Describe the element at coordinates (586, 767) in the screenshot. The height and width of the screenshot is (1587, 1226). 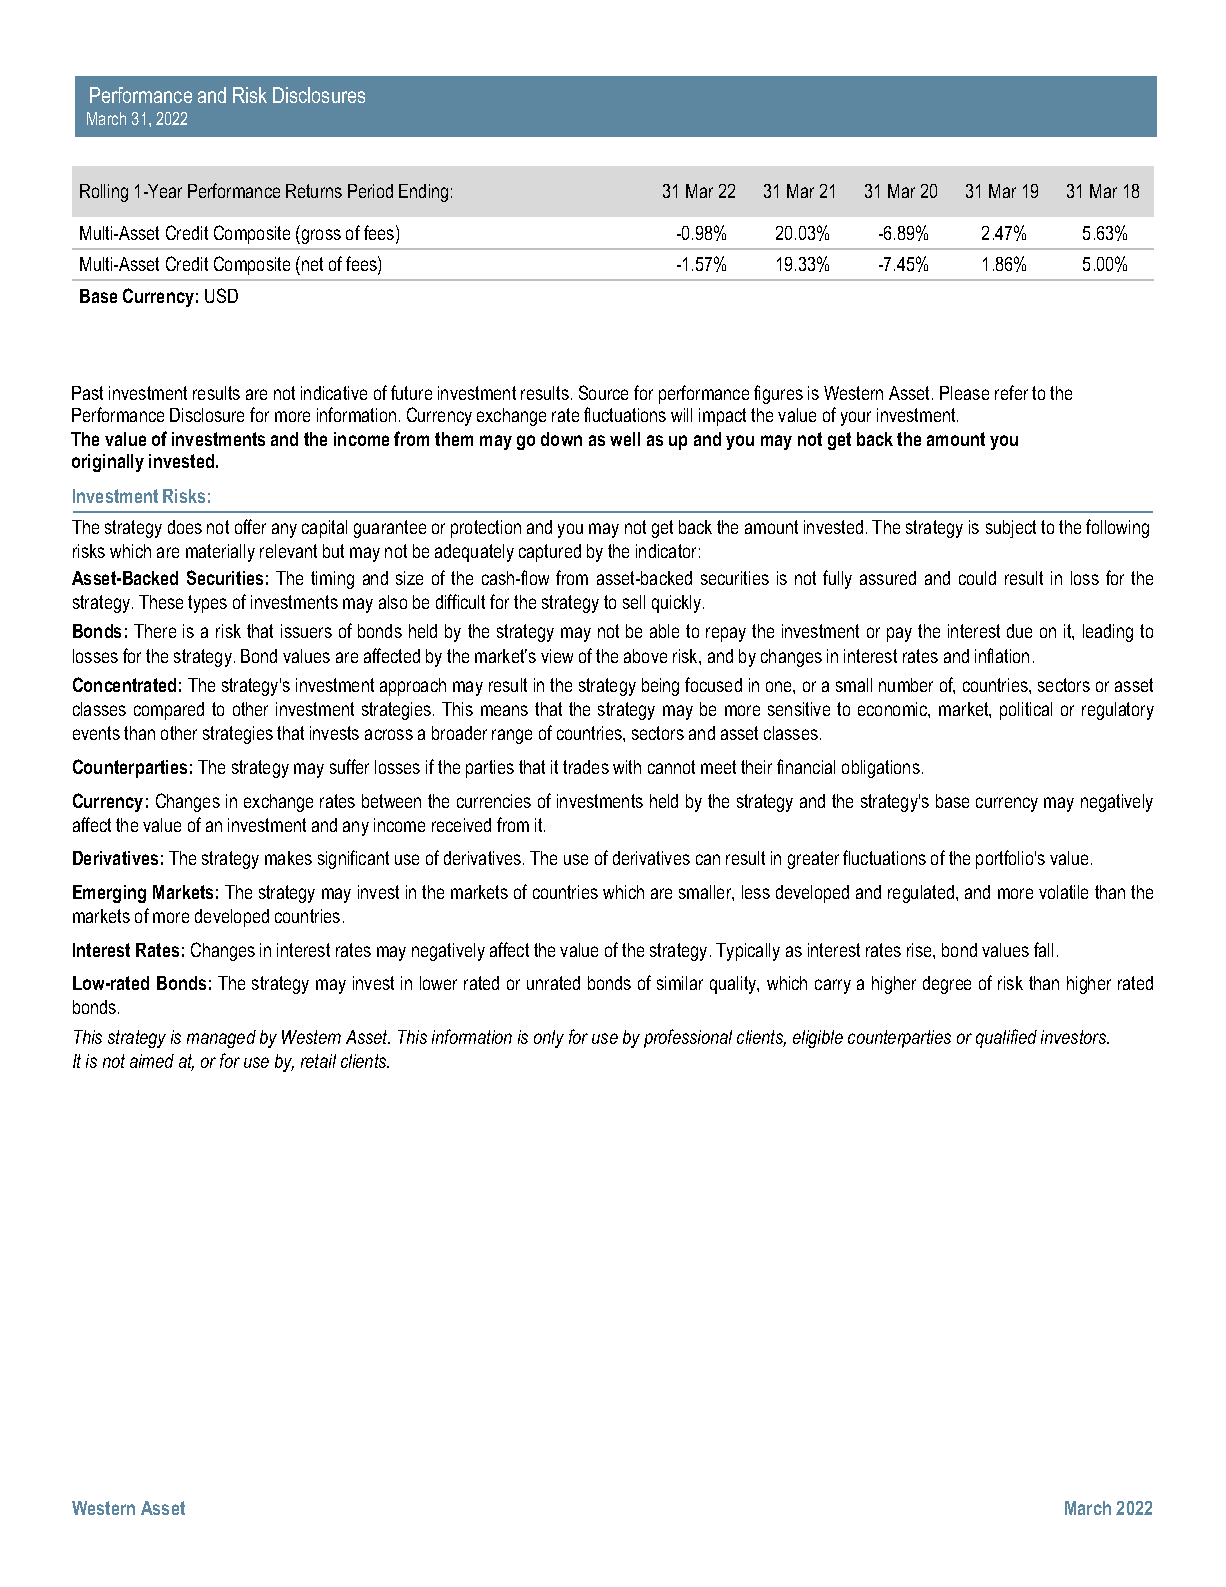
I see `trades` at that location.
